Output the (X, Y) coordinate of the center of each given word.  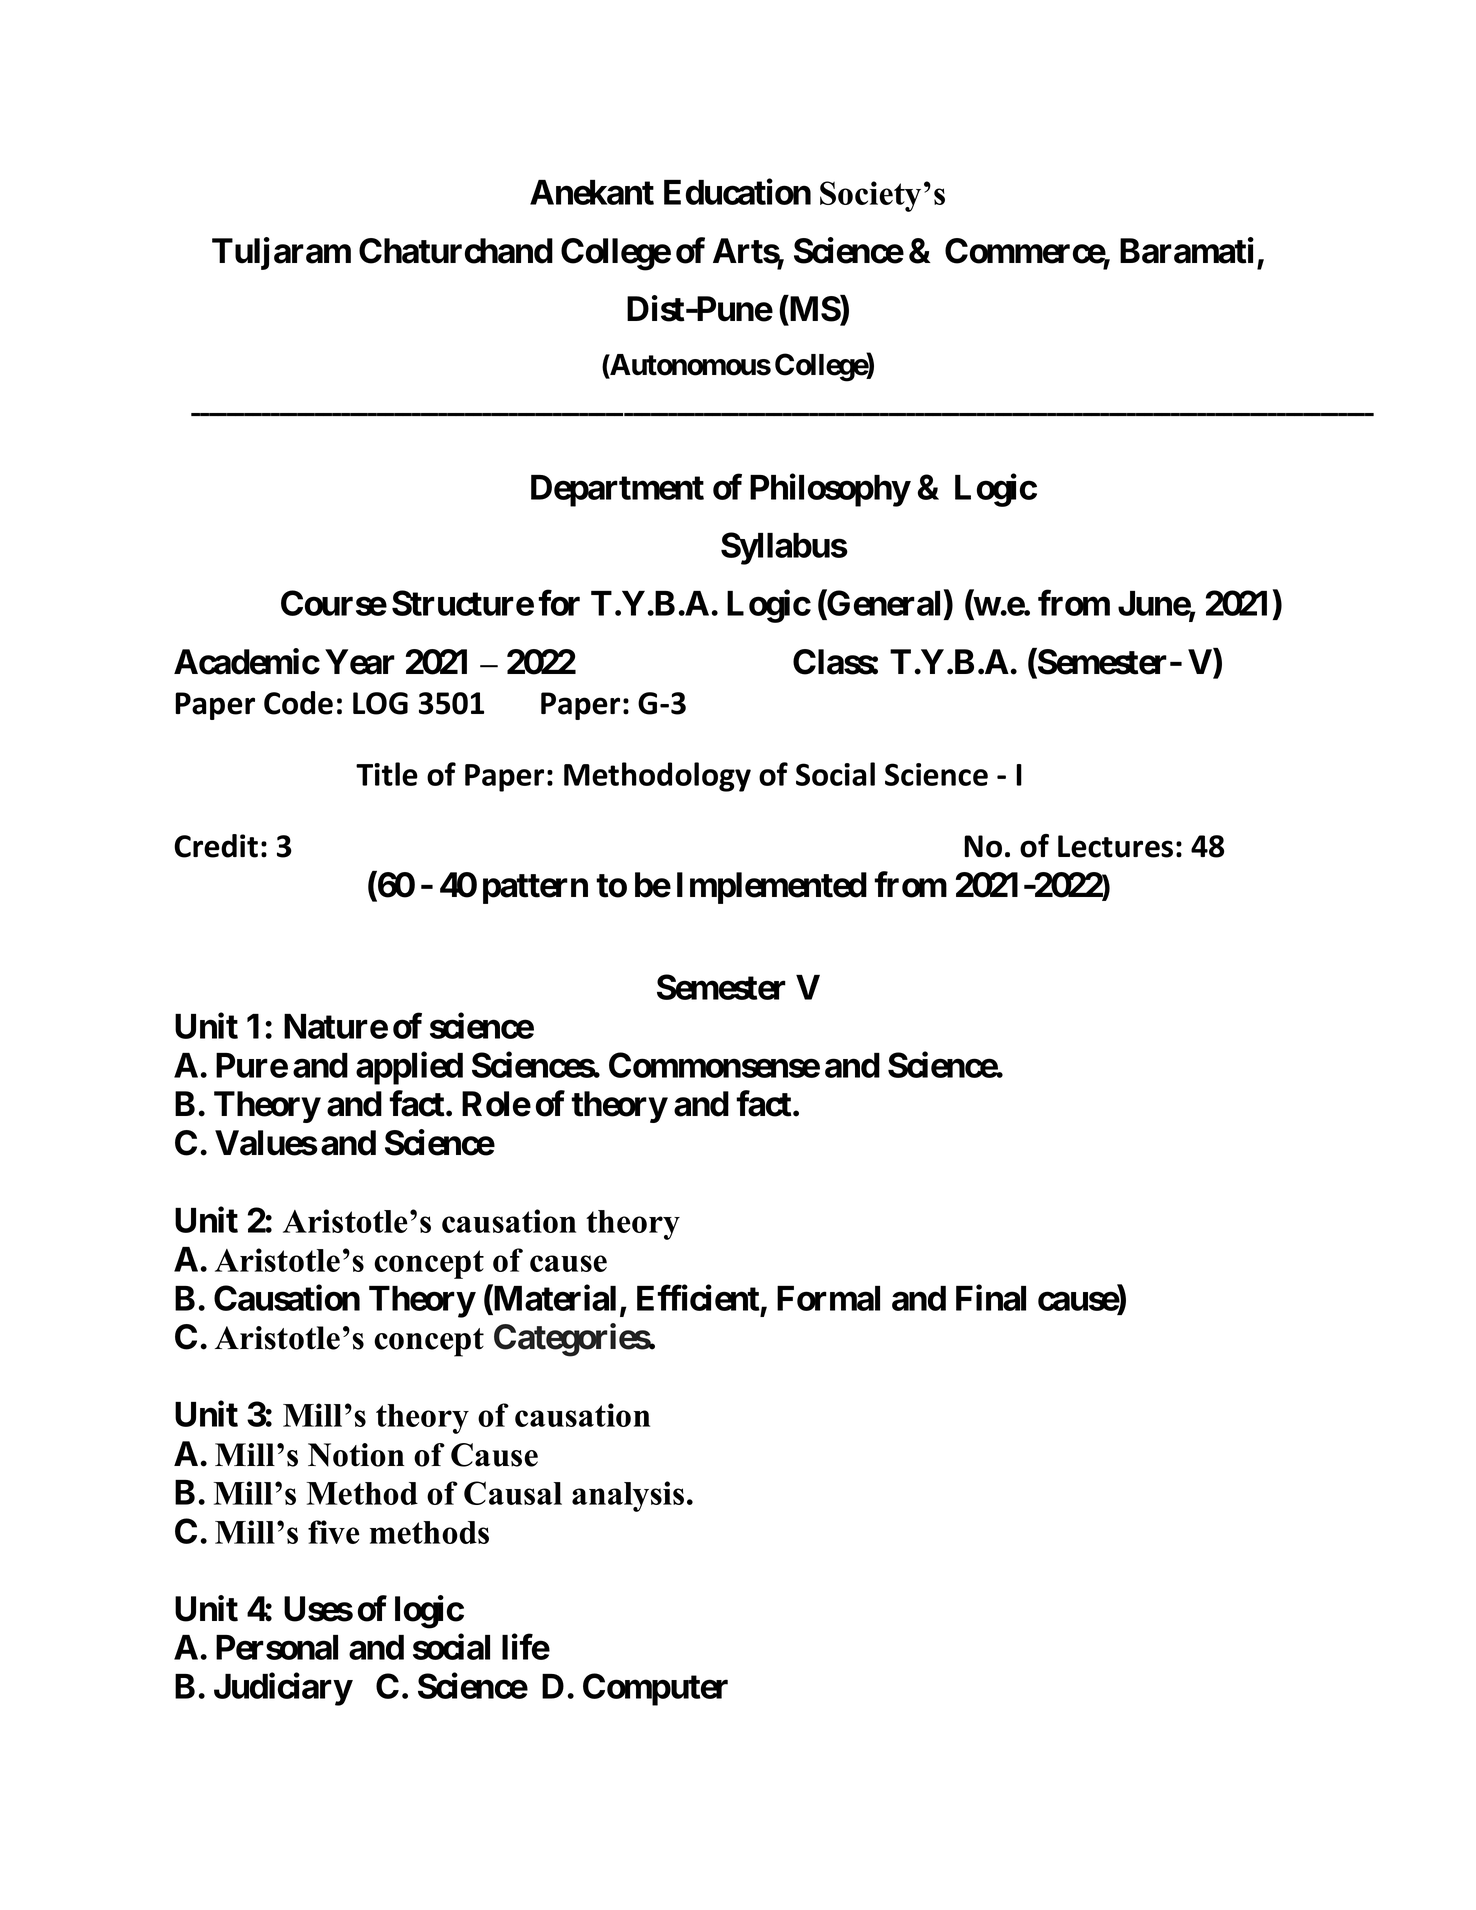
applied (409, 1068)
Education (737, 192)
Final (991, 1298)
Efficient (698, 1298)
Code (298, 703)
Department (617, 491)
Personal (277, 1647)
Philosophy (830, 490)
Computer (655, 1689)
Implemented (772, 888)
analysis (628, 1496)
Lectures (1115, 846)
